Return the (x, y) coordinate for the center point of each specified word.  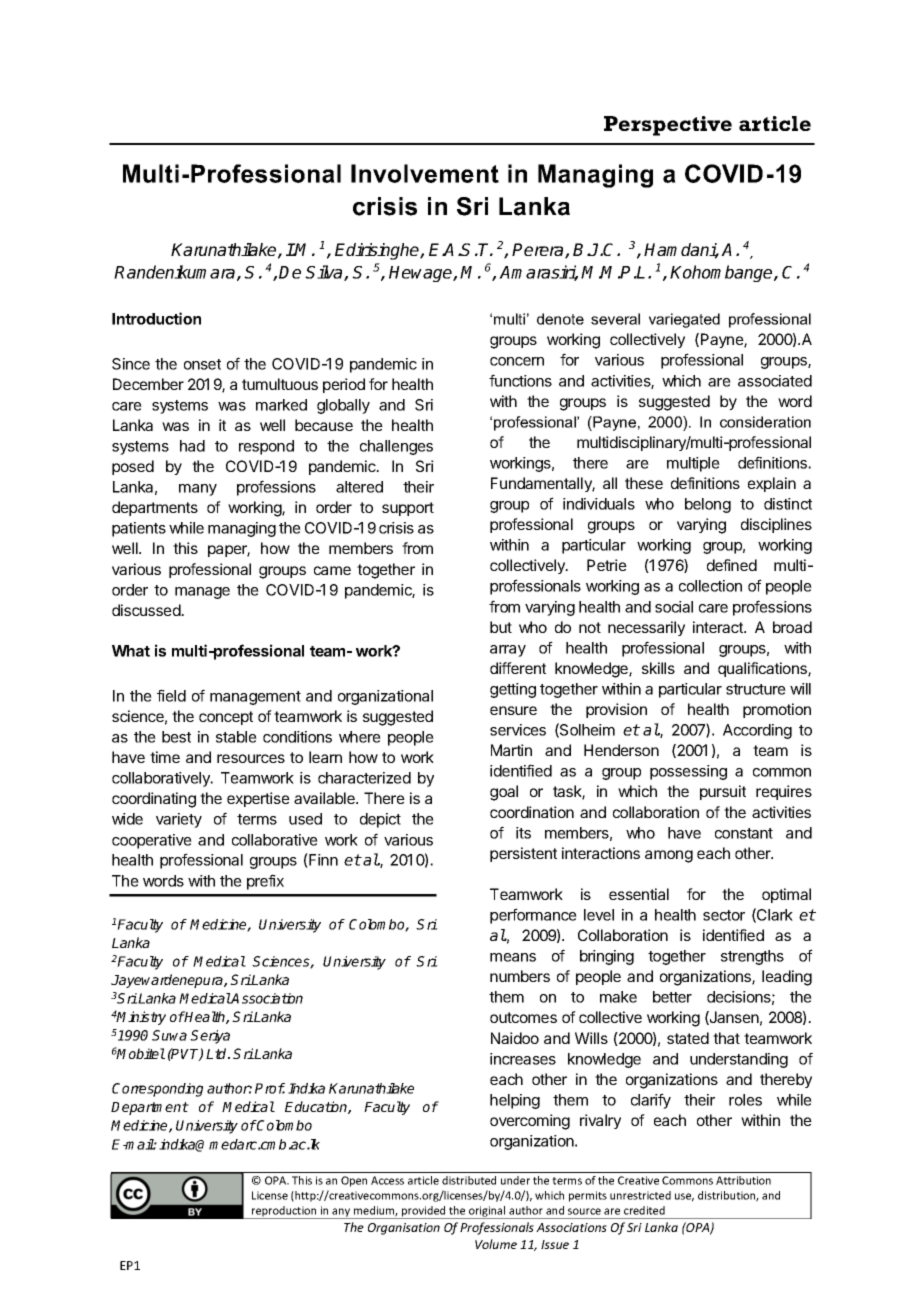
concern (517, 361)
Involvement (425, 173)
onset (202, 364)
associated (775, 381)
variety (179, 820)
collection (710, 586)
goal (504, 793)
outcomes (523, 1017)
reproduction (284, 1212)
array (508, 651)
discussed (147, 610)
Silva (325, 273)
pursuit (723, 792)
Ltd (217, 1053)
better (672, 997)
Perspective (668, 126)
